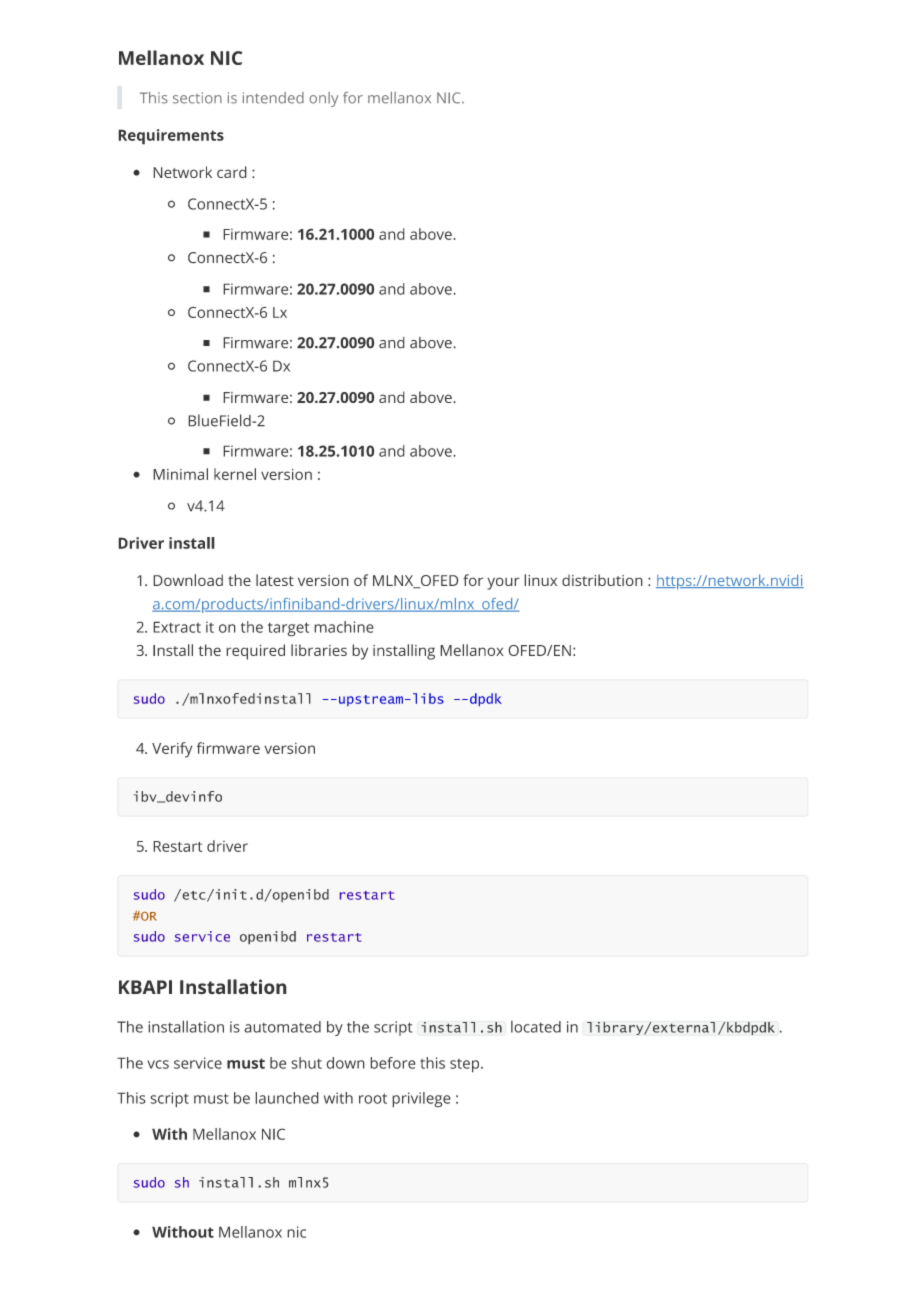 The height and width of the screenshot is (1308, 924). Describe the element at coordinates (172, 750) in the screenshot. I see `Verify` at that location.
